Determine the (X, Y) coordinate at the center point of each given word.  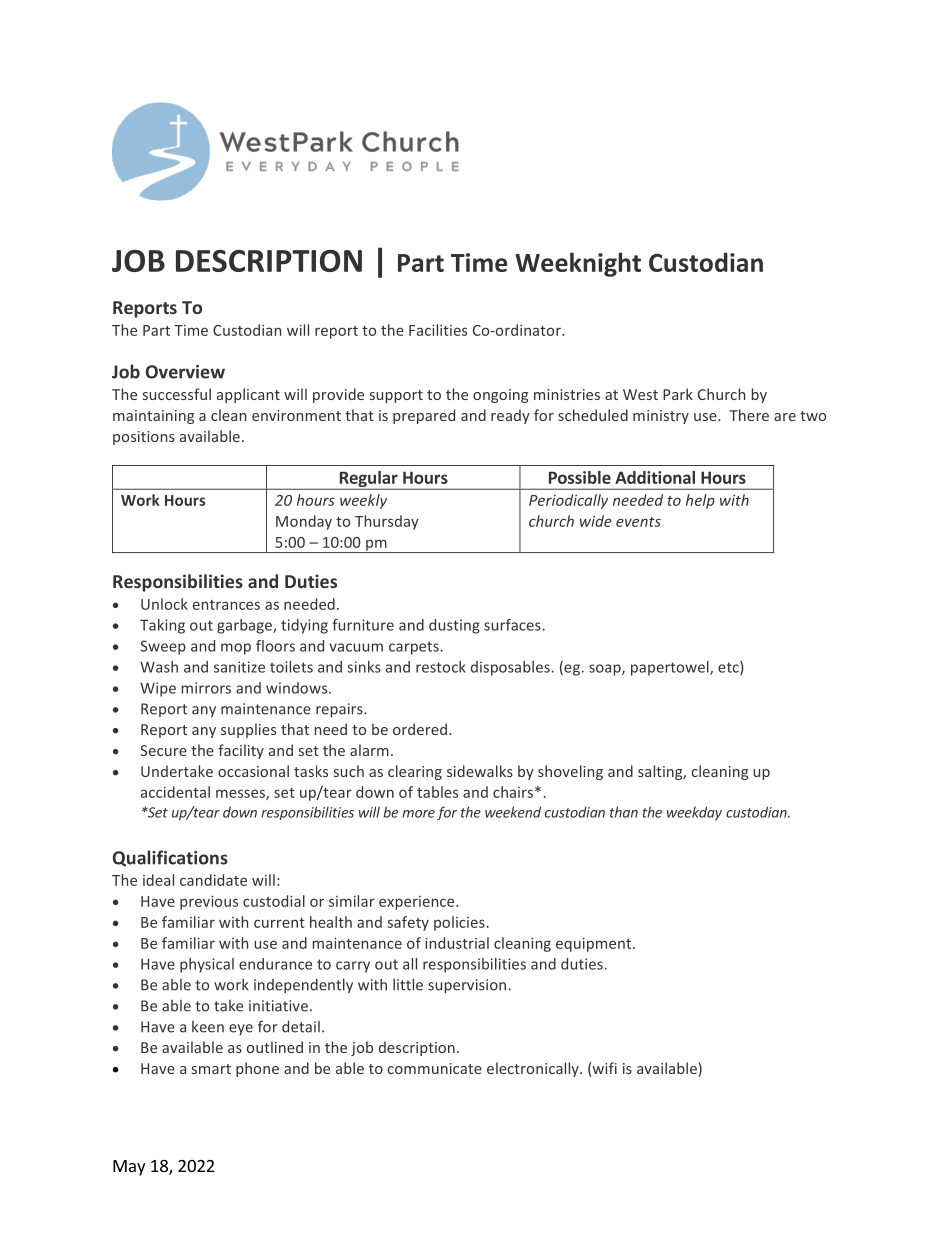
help (700, 501)
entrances (226, 605)
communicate (435, 1068)
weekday (694, 813)
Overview (185, 372)
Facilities (438, 330)
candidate (213, 880)
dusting (454, 626)
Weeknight (578, 264)
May (129, 1168)
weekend (513, 812)
